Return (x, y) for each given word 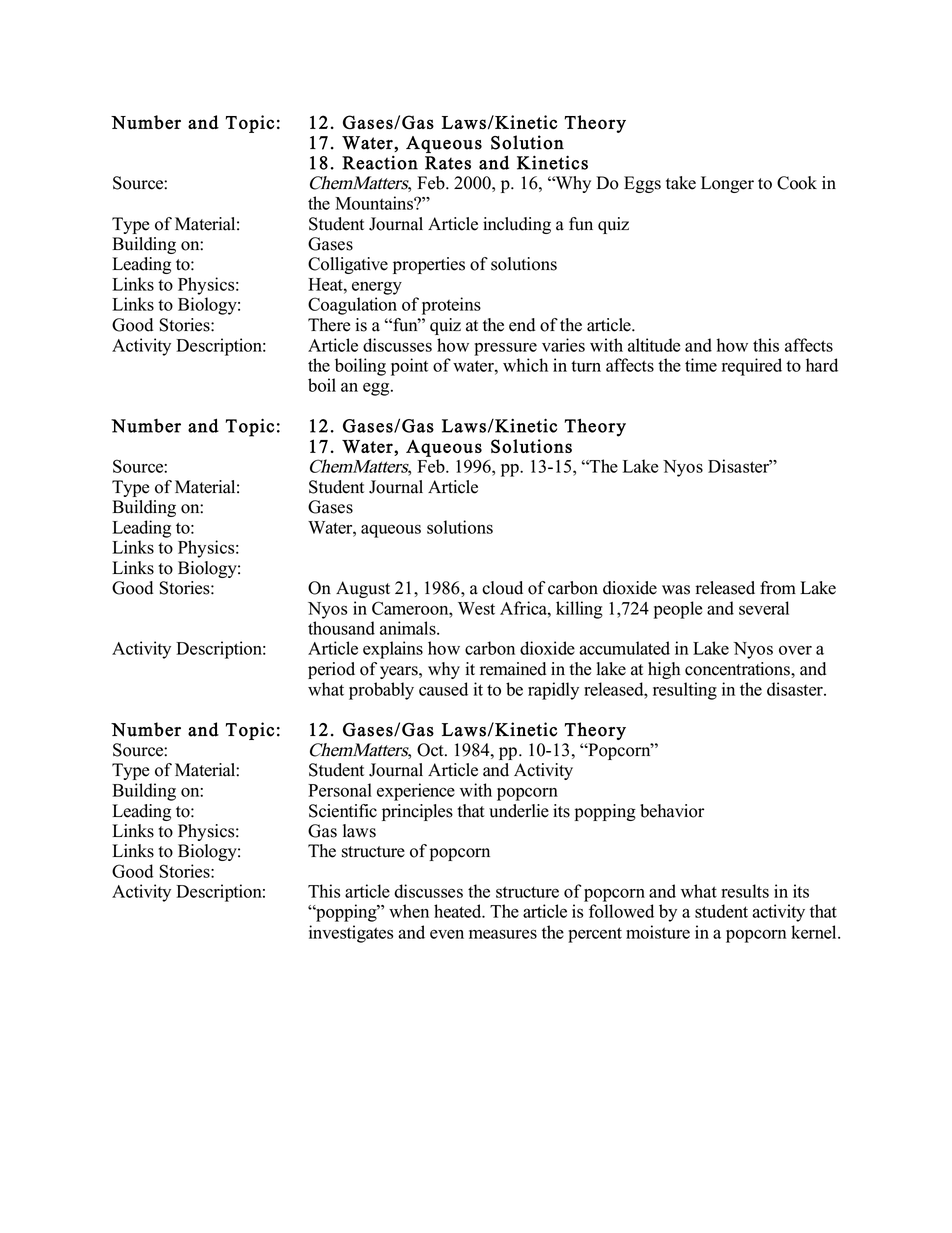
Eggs (642, 184)
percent (595, 935)
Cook (797, 183)
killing (579, 610)
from (778, 588)
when (409, 911)
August (363, 589)
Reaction (380, 162)
